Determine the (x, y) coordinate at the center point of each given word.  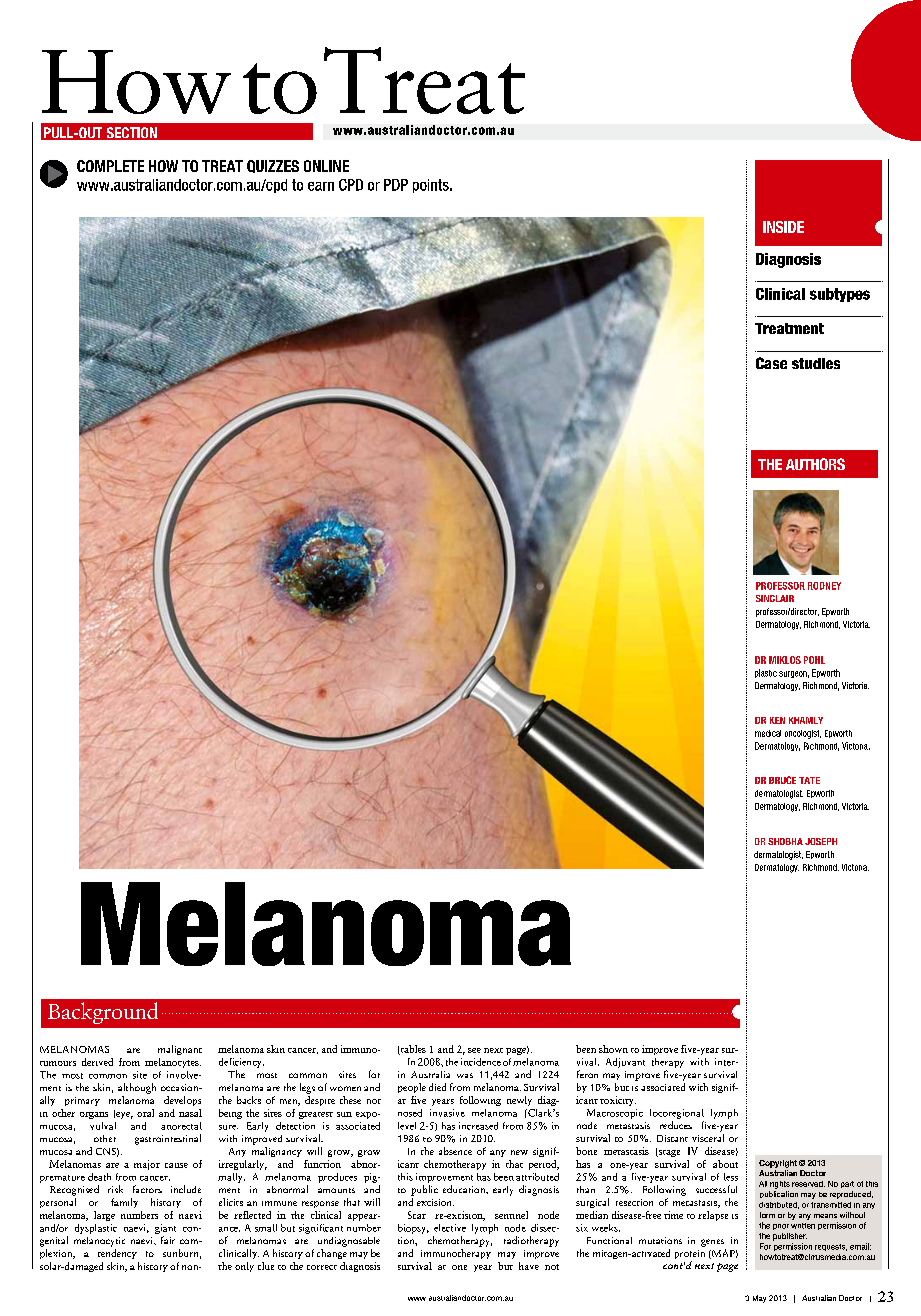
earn (321, 186)
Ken (777, 720)
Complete (110, 166)
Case (771, 363)
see (474, 1050)
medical (768, 733)
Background (103, 1013)
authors (815, 464)
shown (613, 1049)
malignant (180, 1050)
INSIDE (783, 227)
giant (165, 1229)
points (432, 186)
